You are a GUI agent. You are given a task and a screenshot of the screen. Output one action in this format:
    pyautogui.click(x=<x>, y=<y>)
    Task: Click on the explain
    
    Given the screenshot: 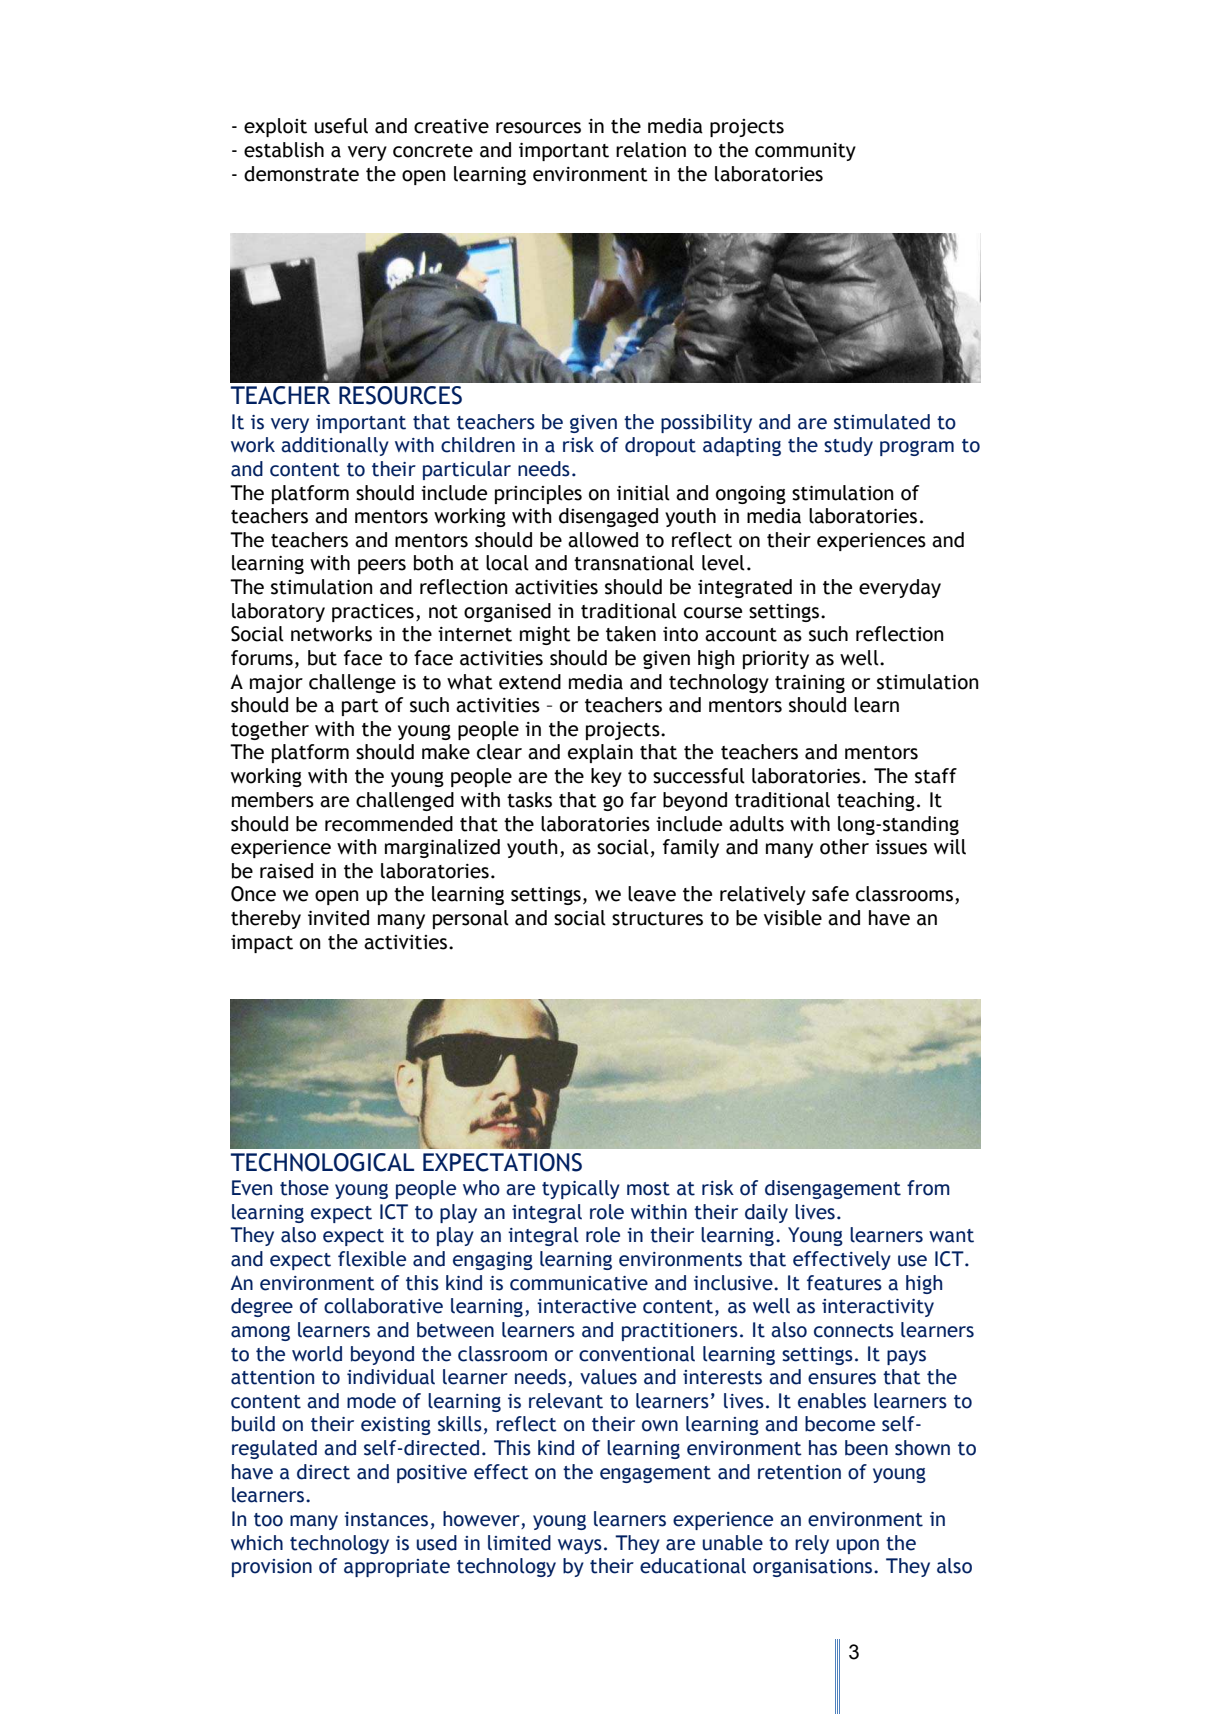 What is the action you would take?
    pyautogui.click(x=600, y=753)
